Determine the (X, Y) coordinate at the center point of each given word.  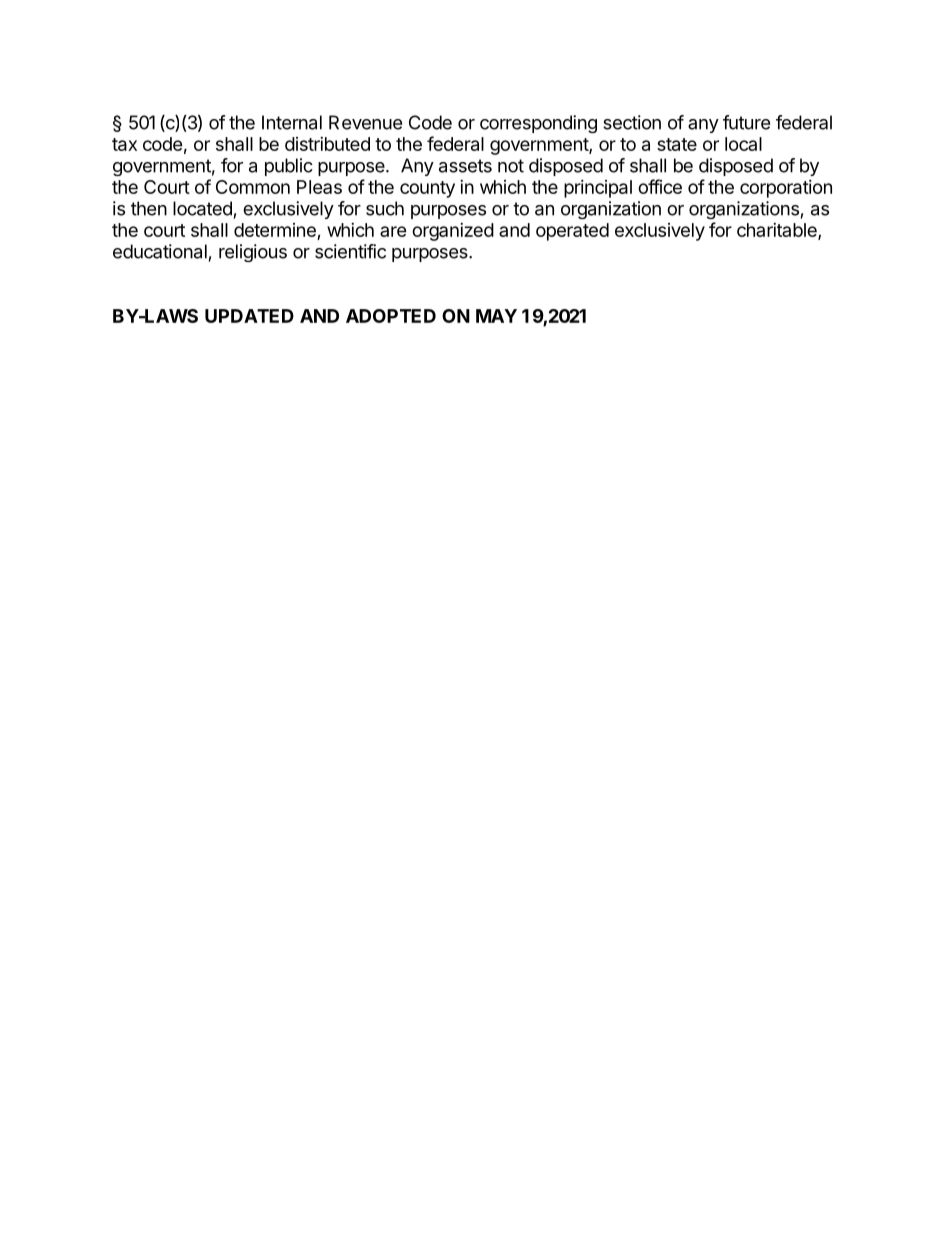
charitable (778, 231)
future (746, 122)
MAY (496, 316)
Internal (292, 122)
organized (453, 232)
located (202, 208)
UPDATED (249, 316)
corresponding (538, 124)
